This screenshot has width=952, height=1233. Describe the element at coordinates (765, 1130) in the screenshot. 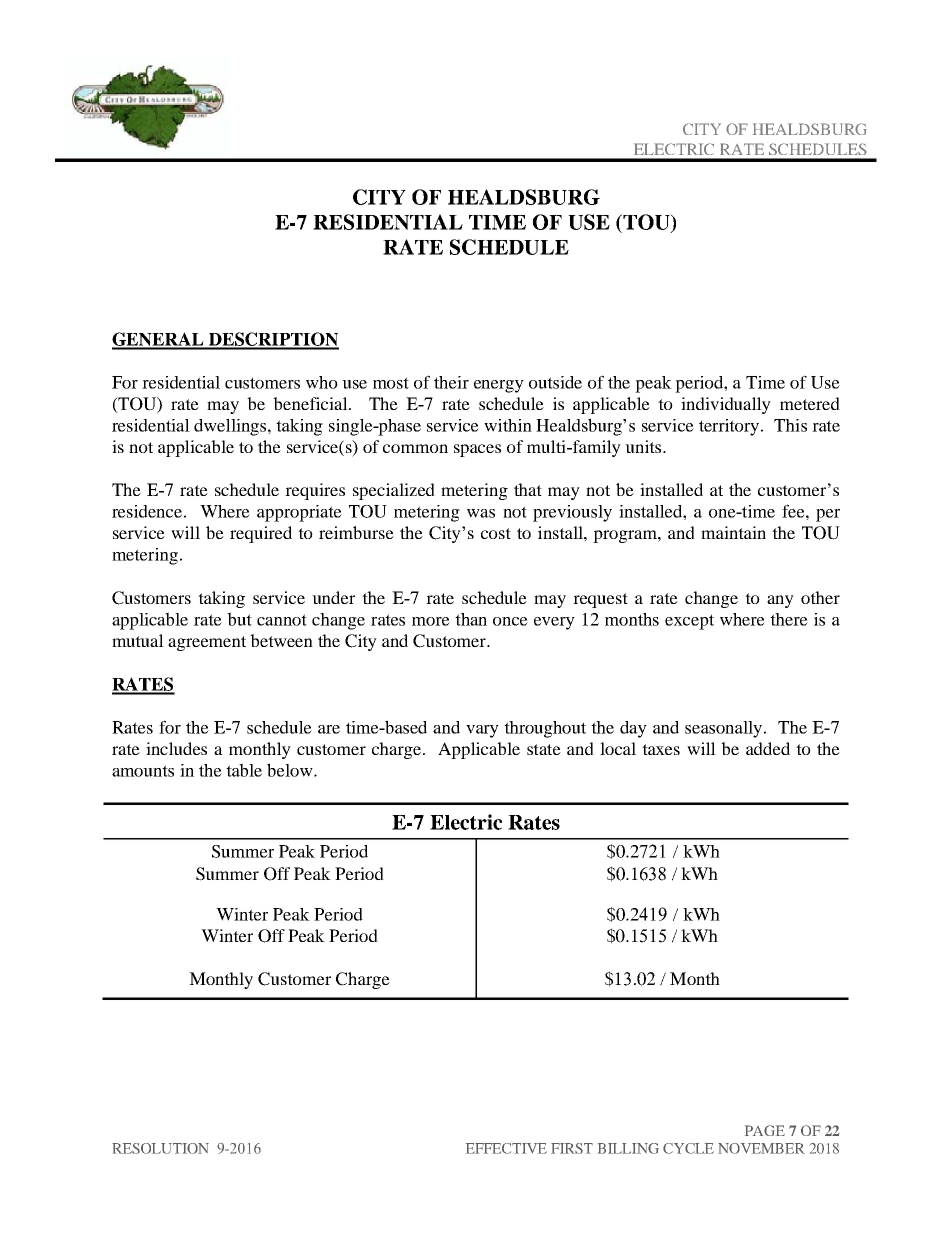

I see `PAGE` at that location.
